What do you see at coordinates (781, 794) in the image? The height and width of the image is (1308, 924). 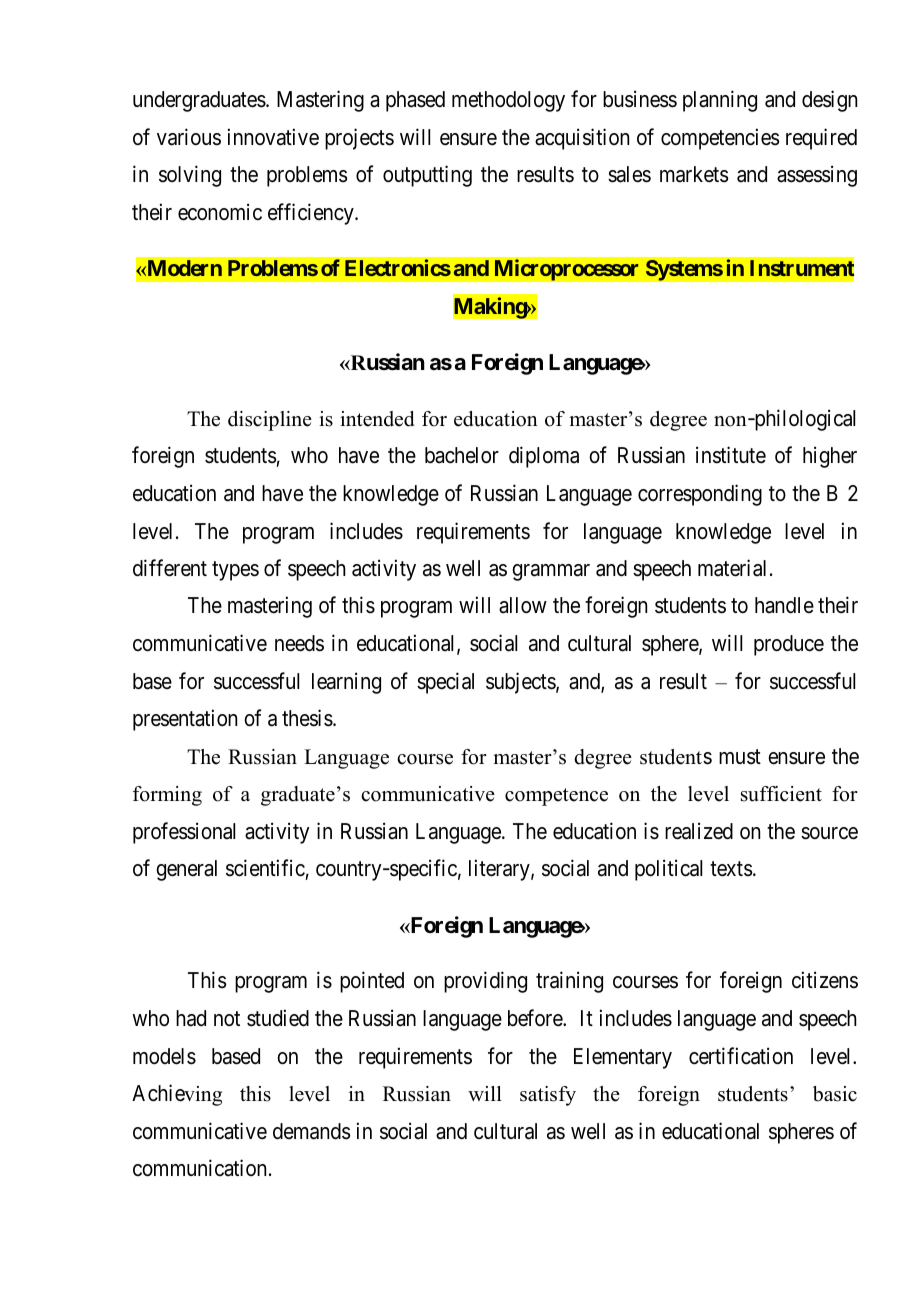 I see `sufficient` at bounding box center [781, 794].
